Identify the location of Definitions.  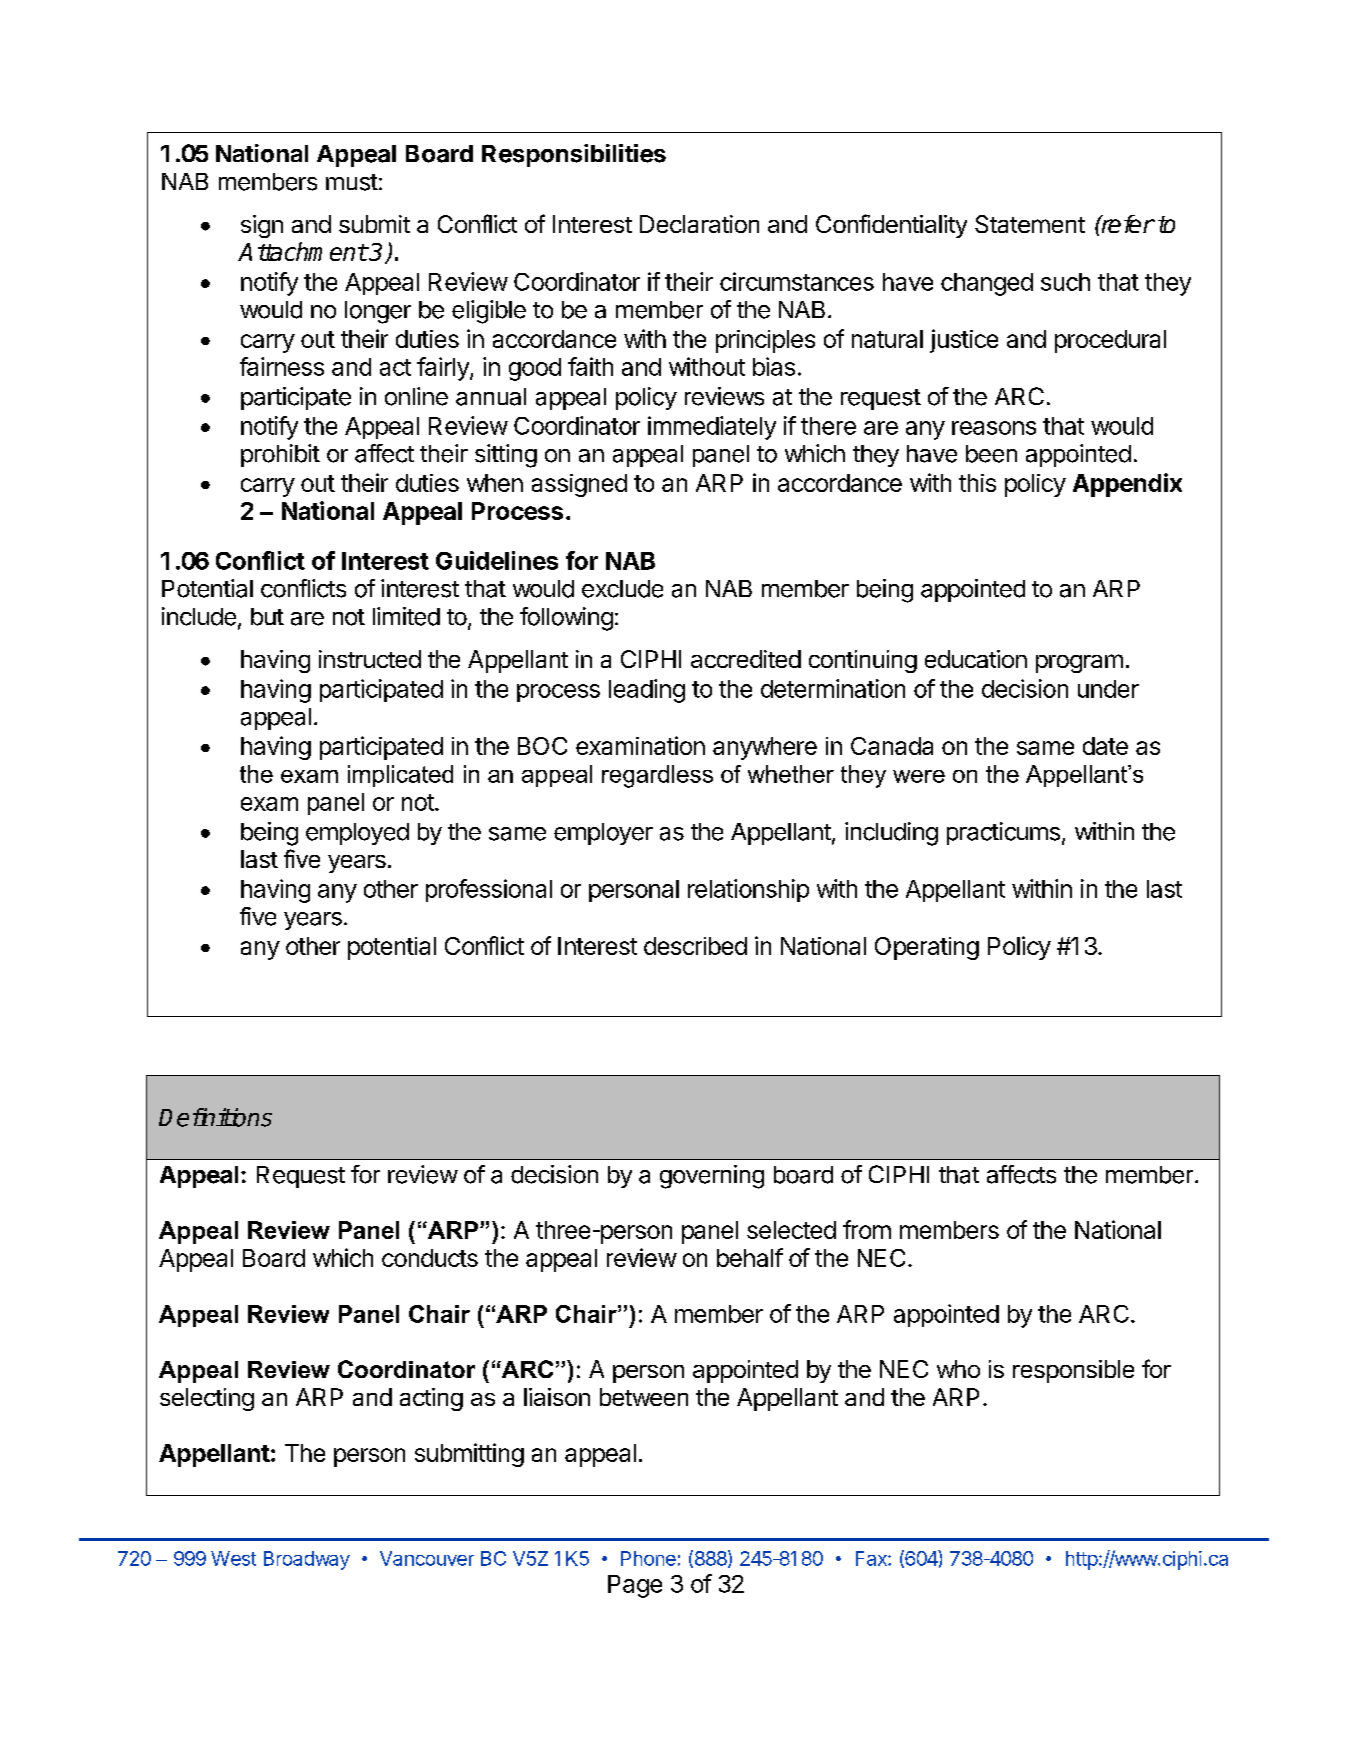
(215, 1117).
